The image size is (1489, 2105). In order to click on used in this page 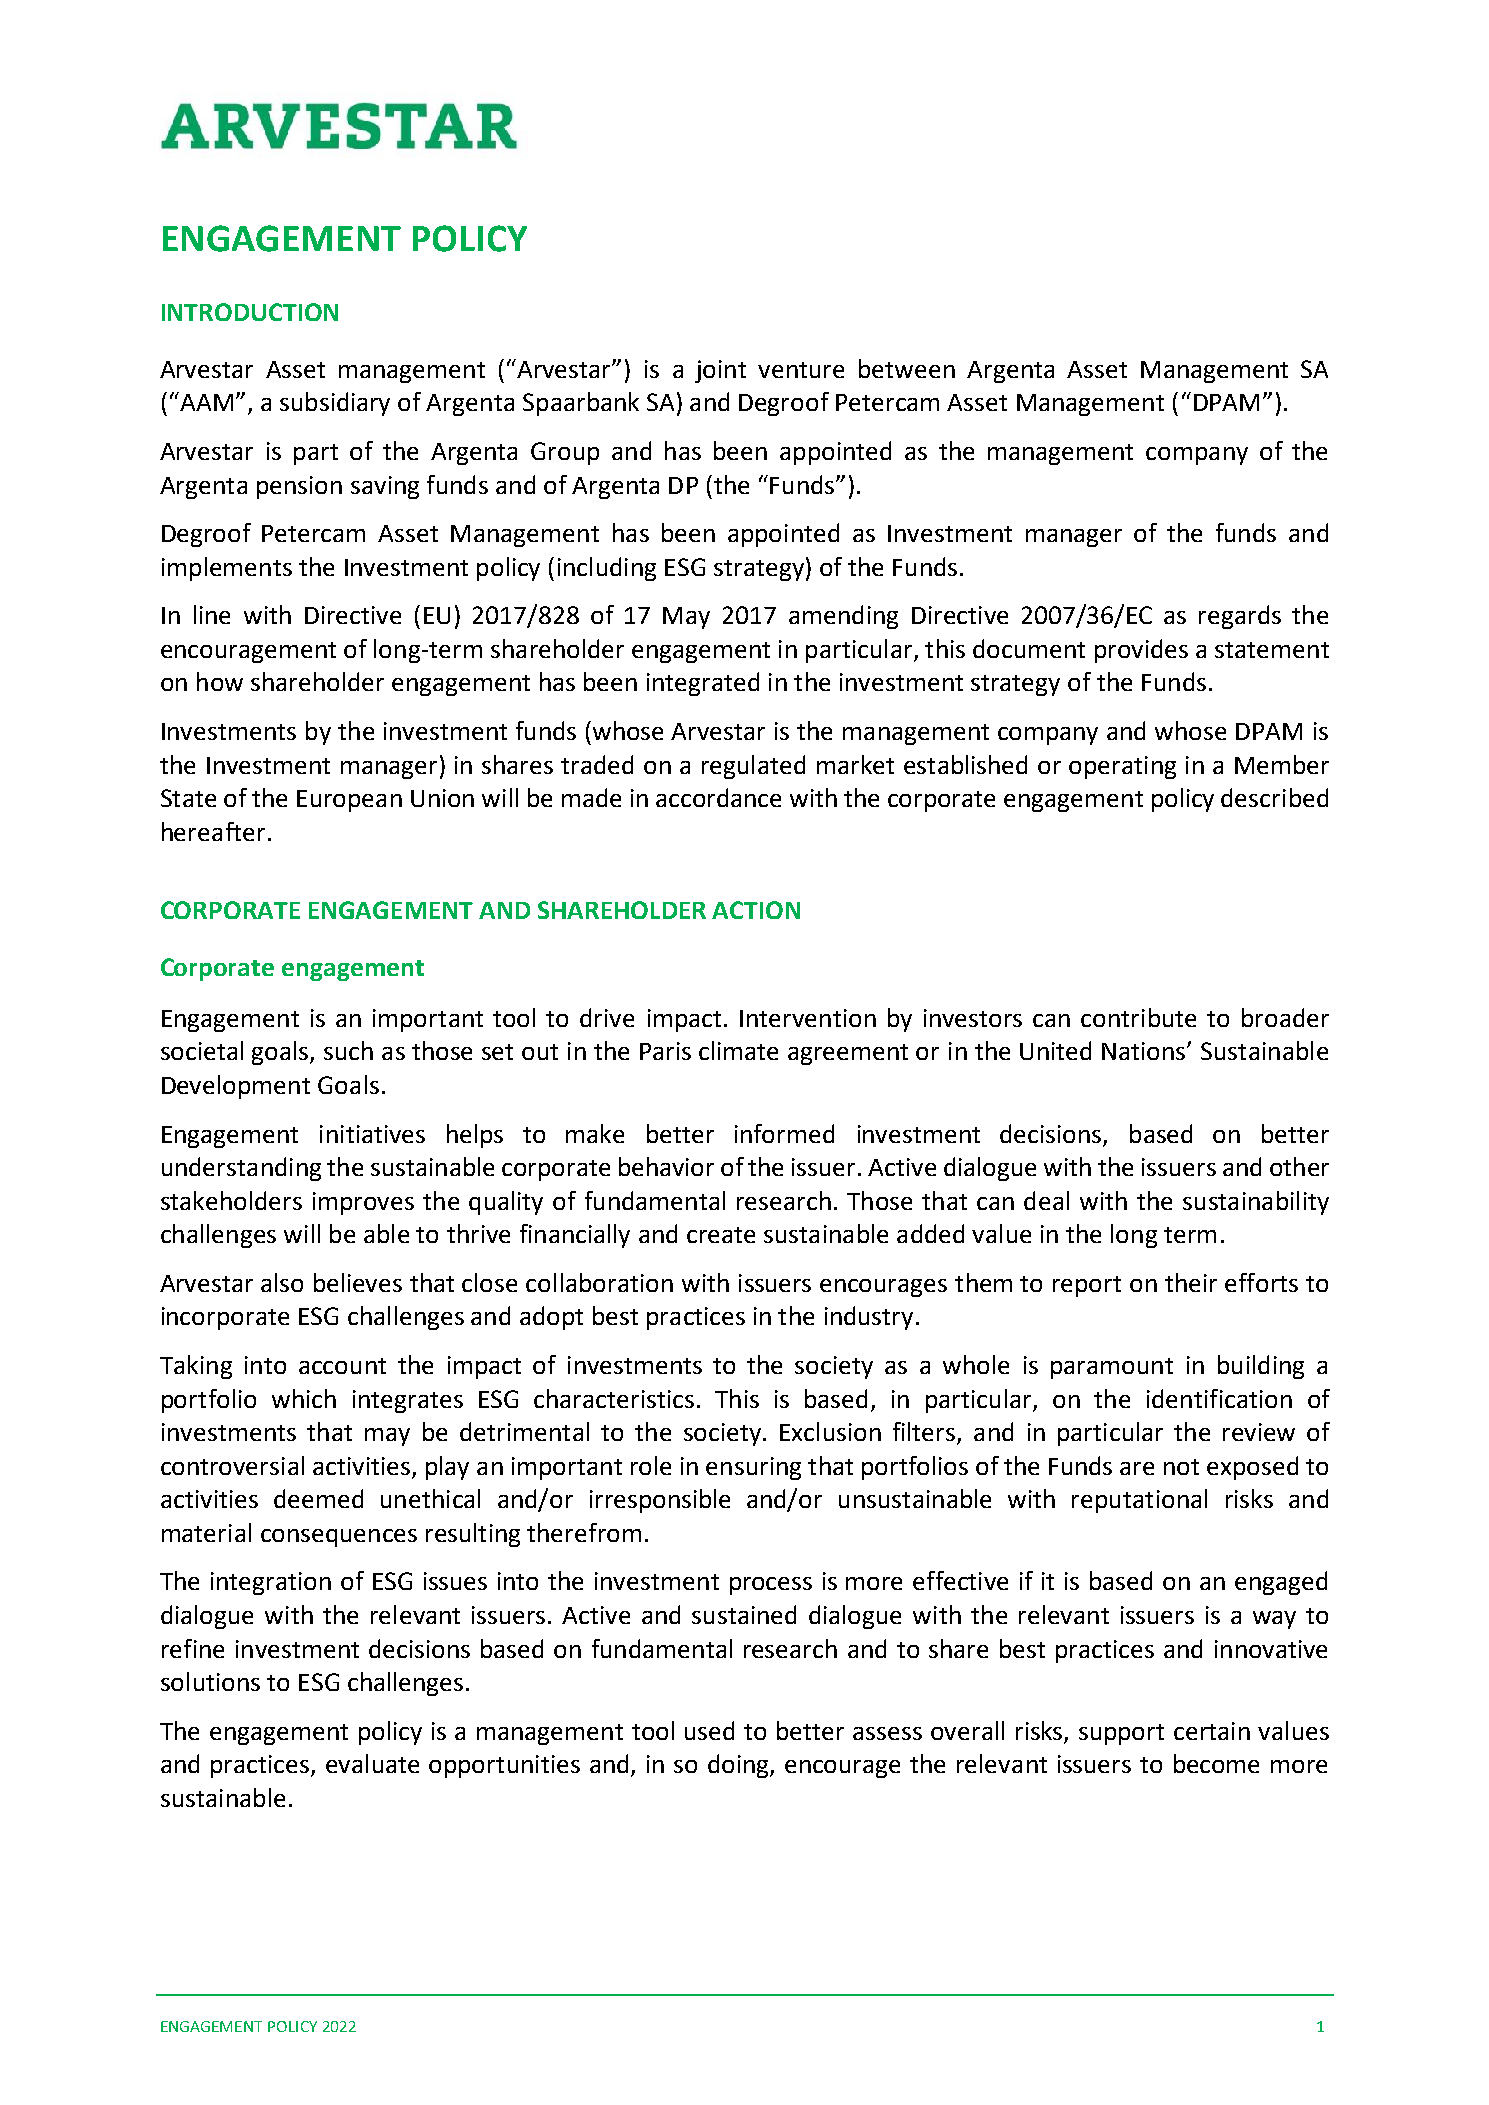, I will do `click(709, 1730)`.
